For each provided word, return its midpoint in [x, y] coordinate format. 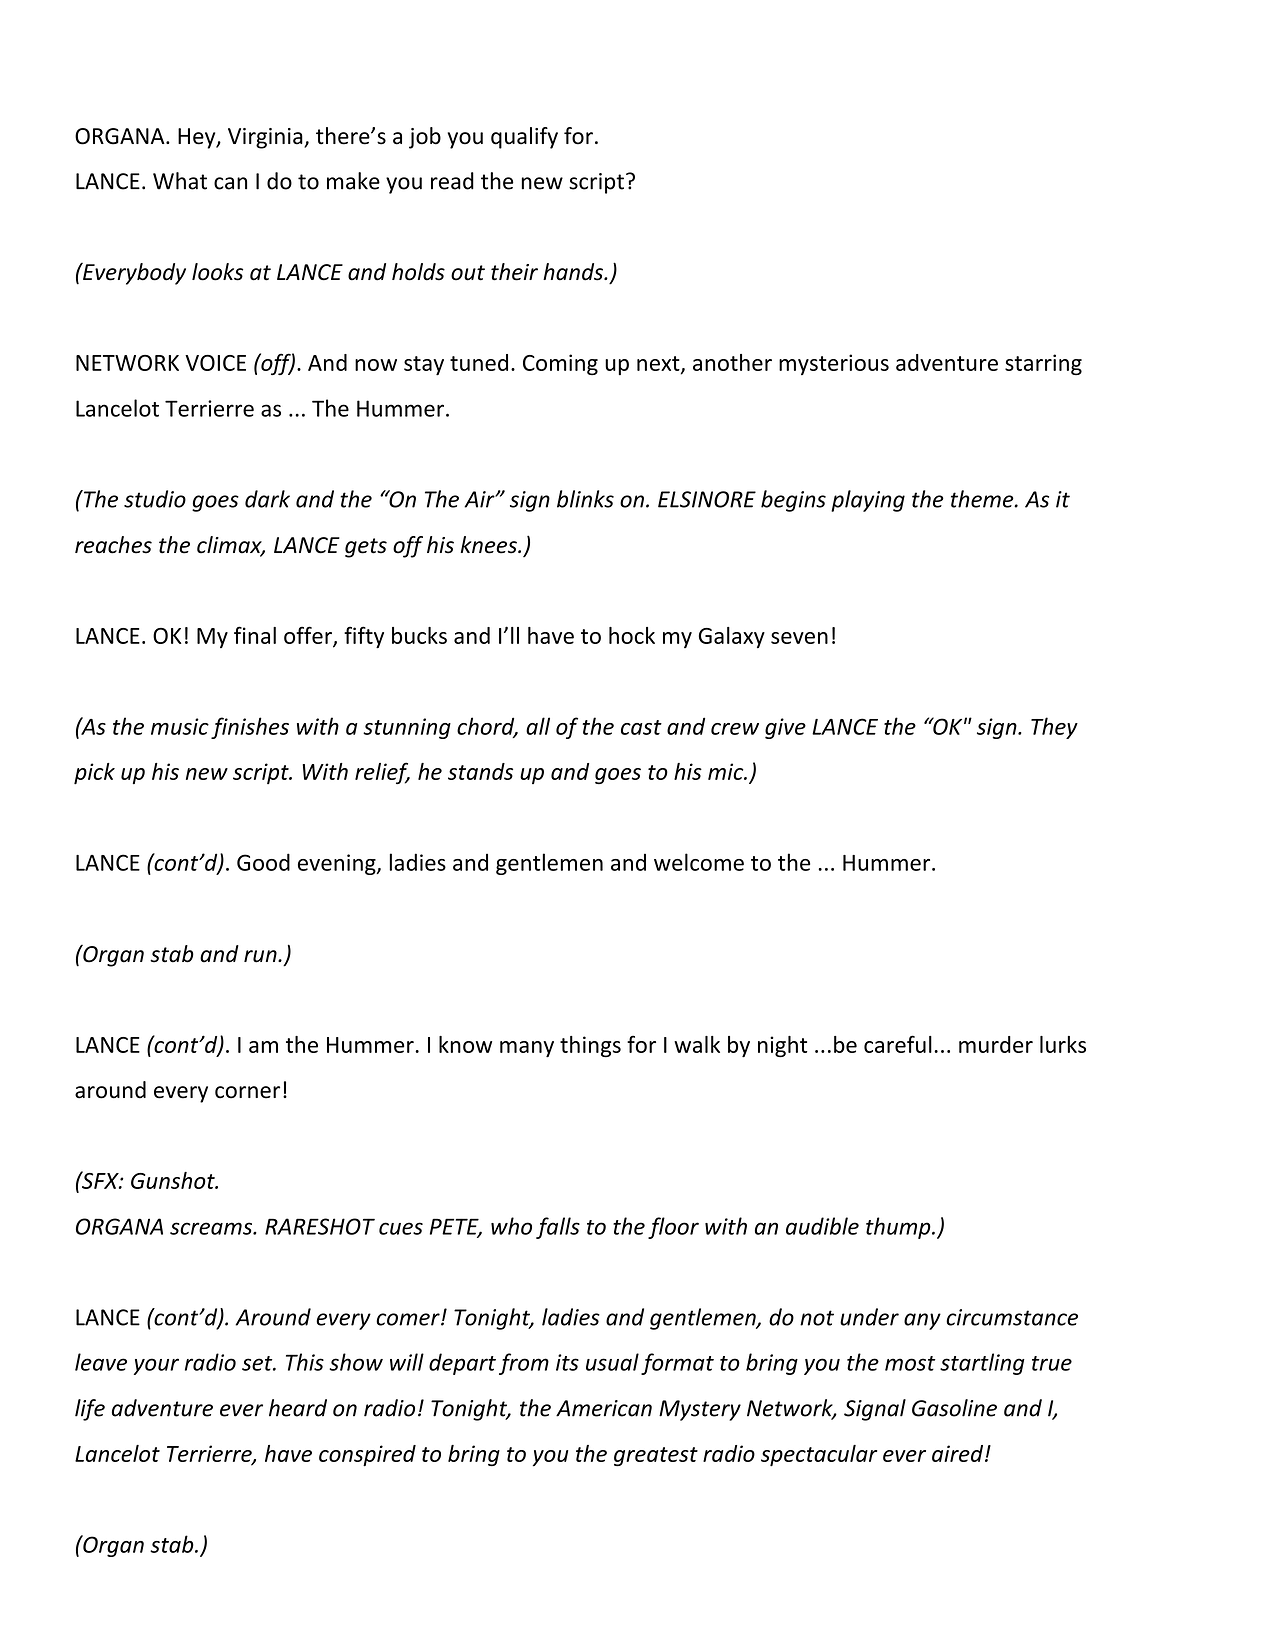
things [590, 1046]
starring [1043, 364]
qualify [524, 138]
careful [898, 1044]
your [156, 1366]
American [604, 1408]
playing [868, 501]
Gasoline [954, 1408]
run [261, 956]
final [255, 635]
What [180, 181]
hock [632, 635]
